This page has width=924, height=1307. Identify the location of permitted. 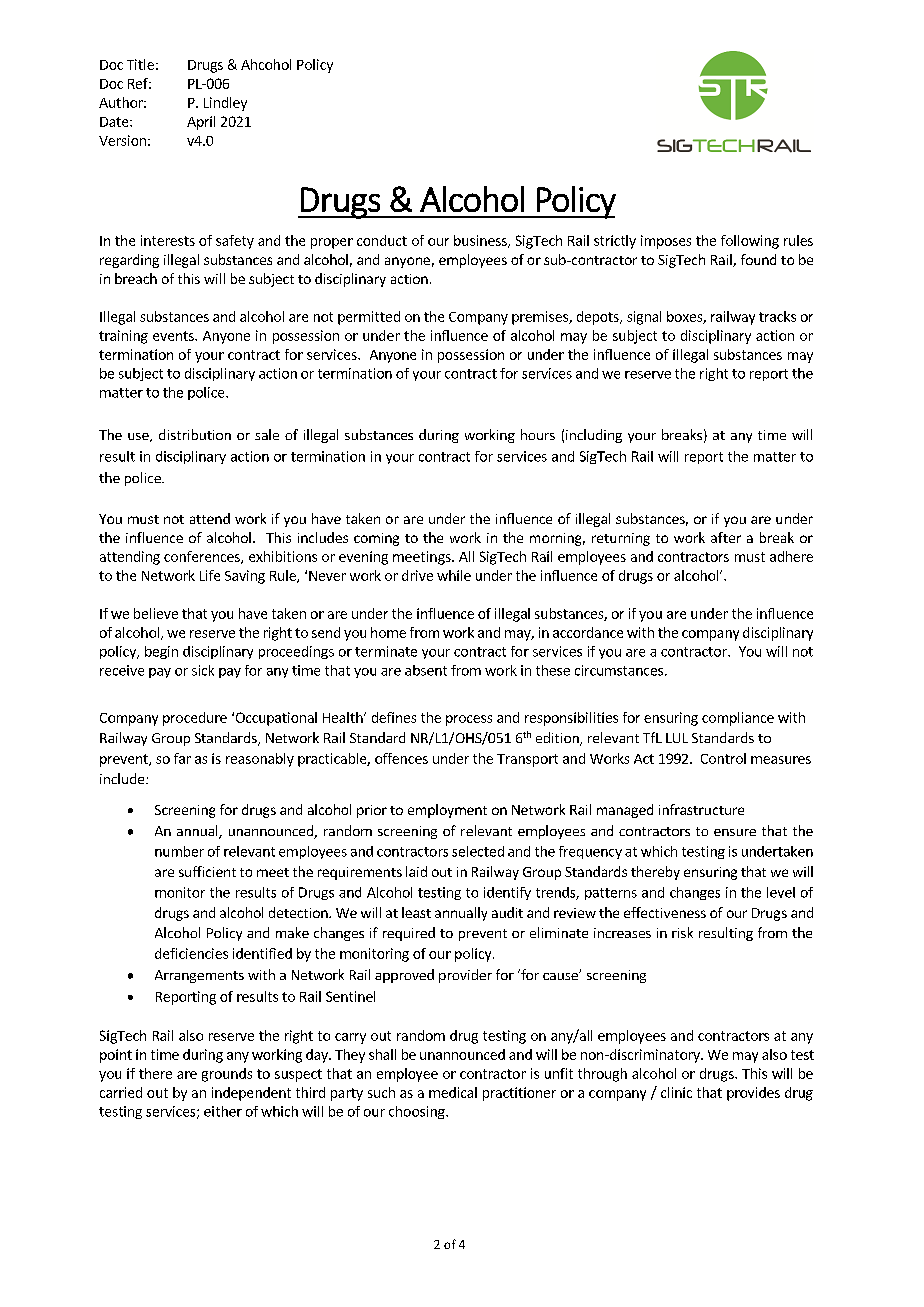
(369, 318).
